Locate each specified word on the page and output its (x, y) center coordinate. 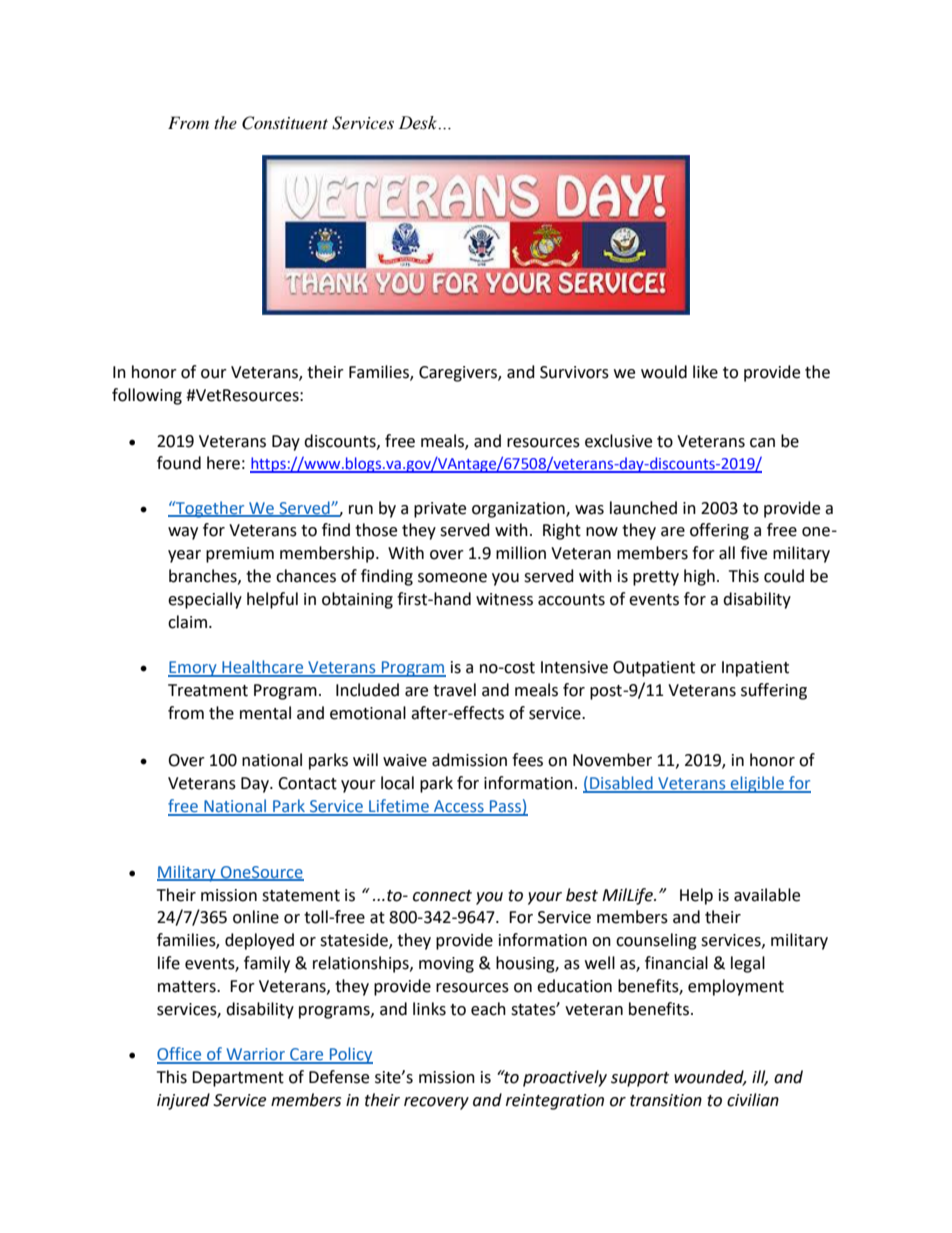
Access (459, 807)
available (767, 895)
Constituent (285, 123)
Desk (419, 123)
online (256, 917)
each (488, 1009)
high (699, 577)
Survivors (574, 372)
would (664, 372)
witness (504, 599)
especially (205, 600)
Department (238, 1079)
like (705, 372)
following (147, 396)
